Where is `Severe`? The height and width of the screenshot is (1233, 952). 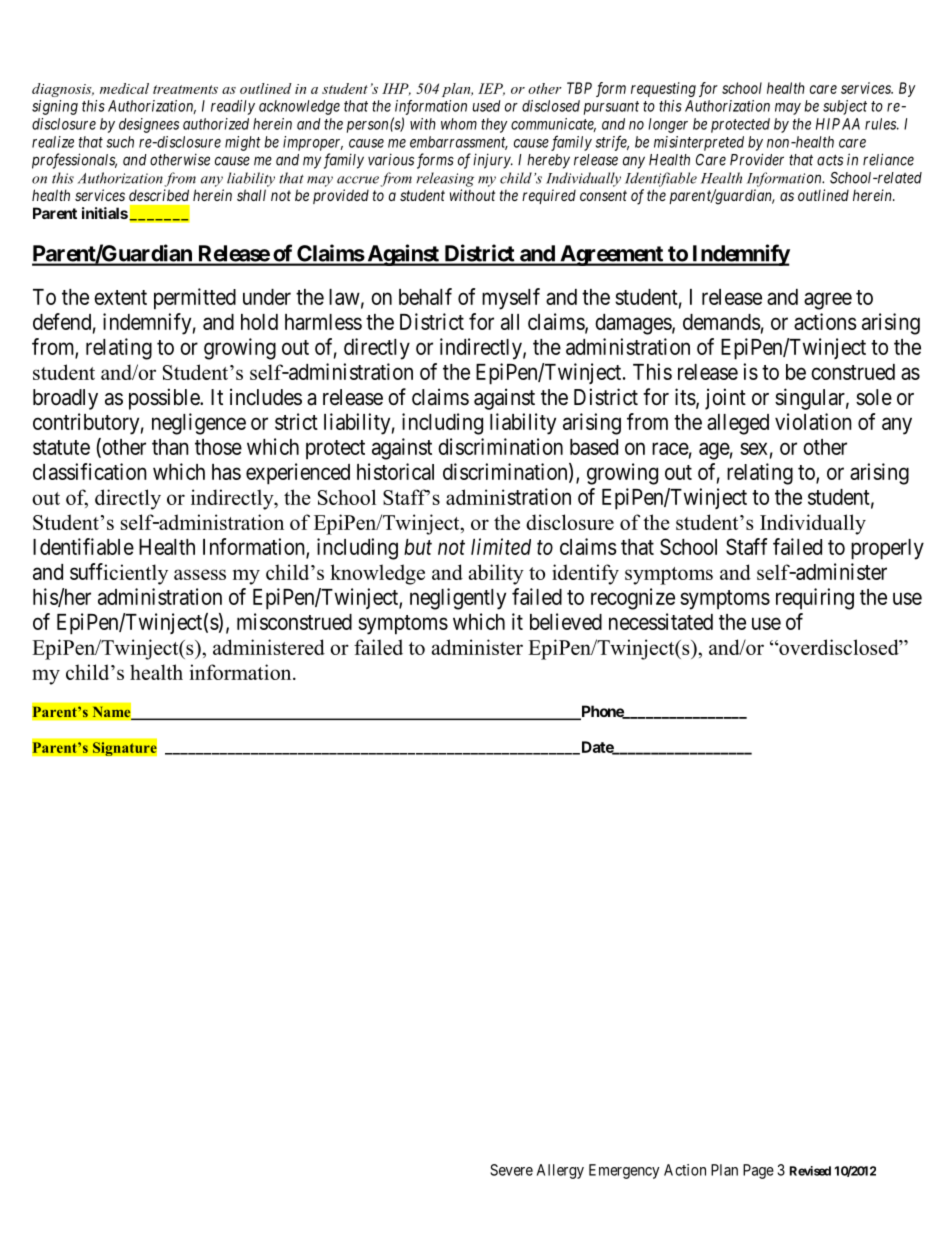 Severe is located at coordinates (511, 1170).
